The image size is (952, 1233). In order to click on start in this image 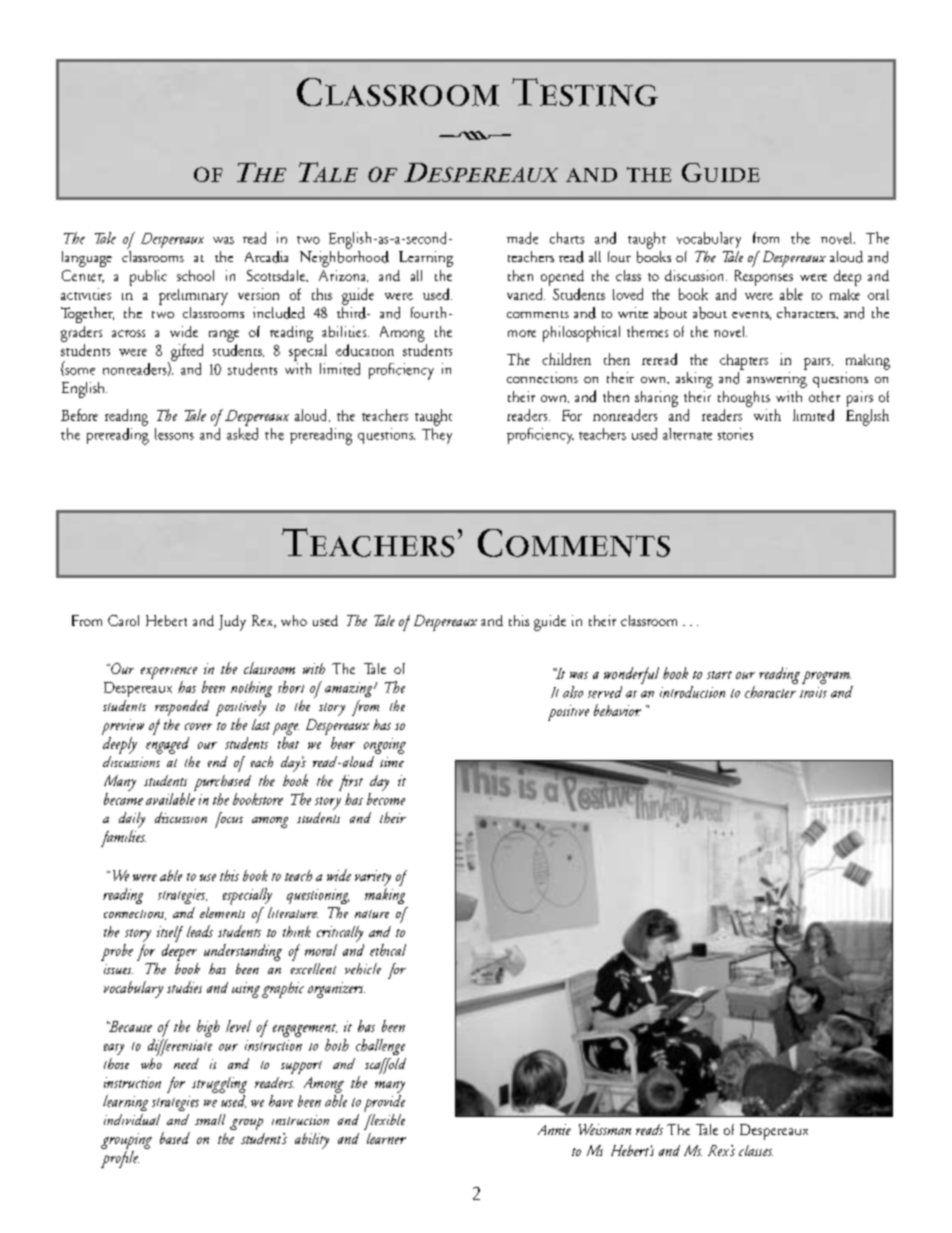, I will do `click(719, 675)`.
